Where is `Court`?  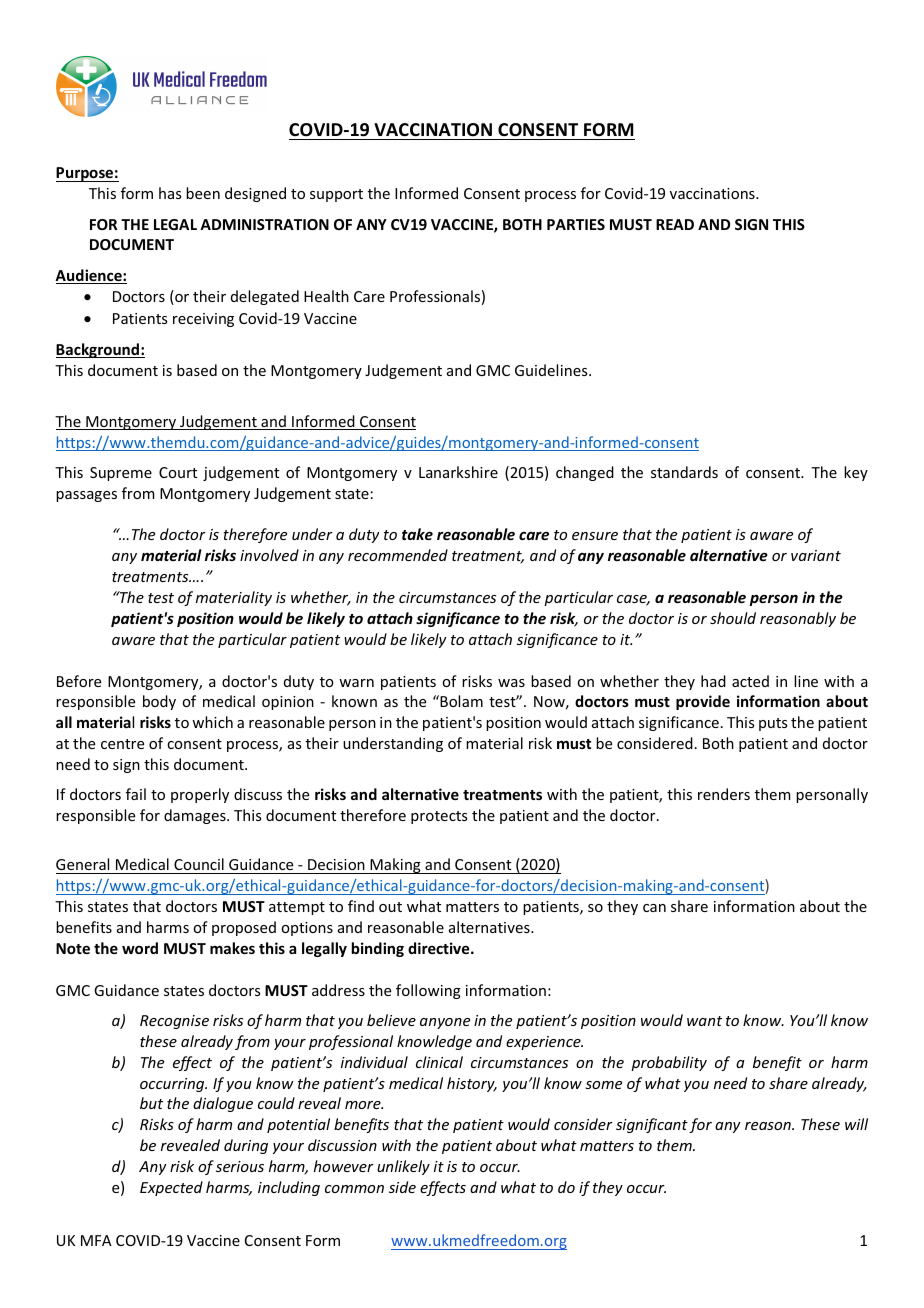 Court is located at coordinates (178, 472).
